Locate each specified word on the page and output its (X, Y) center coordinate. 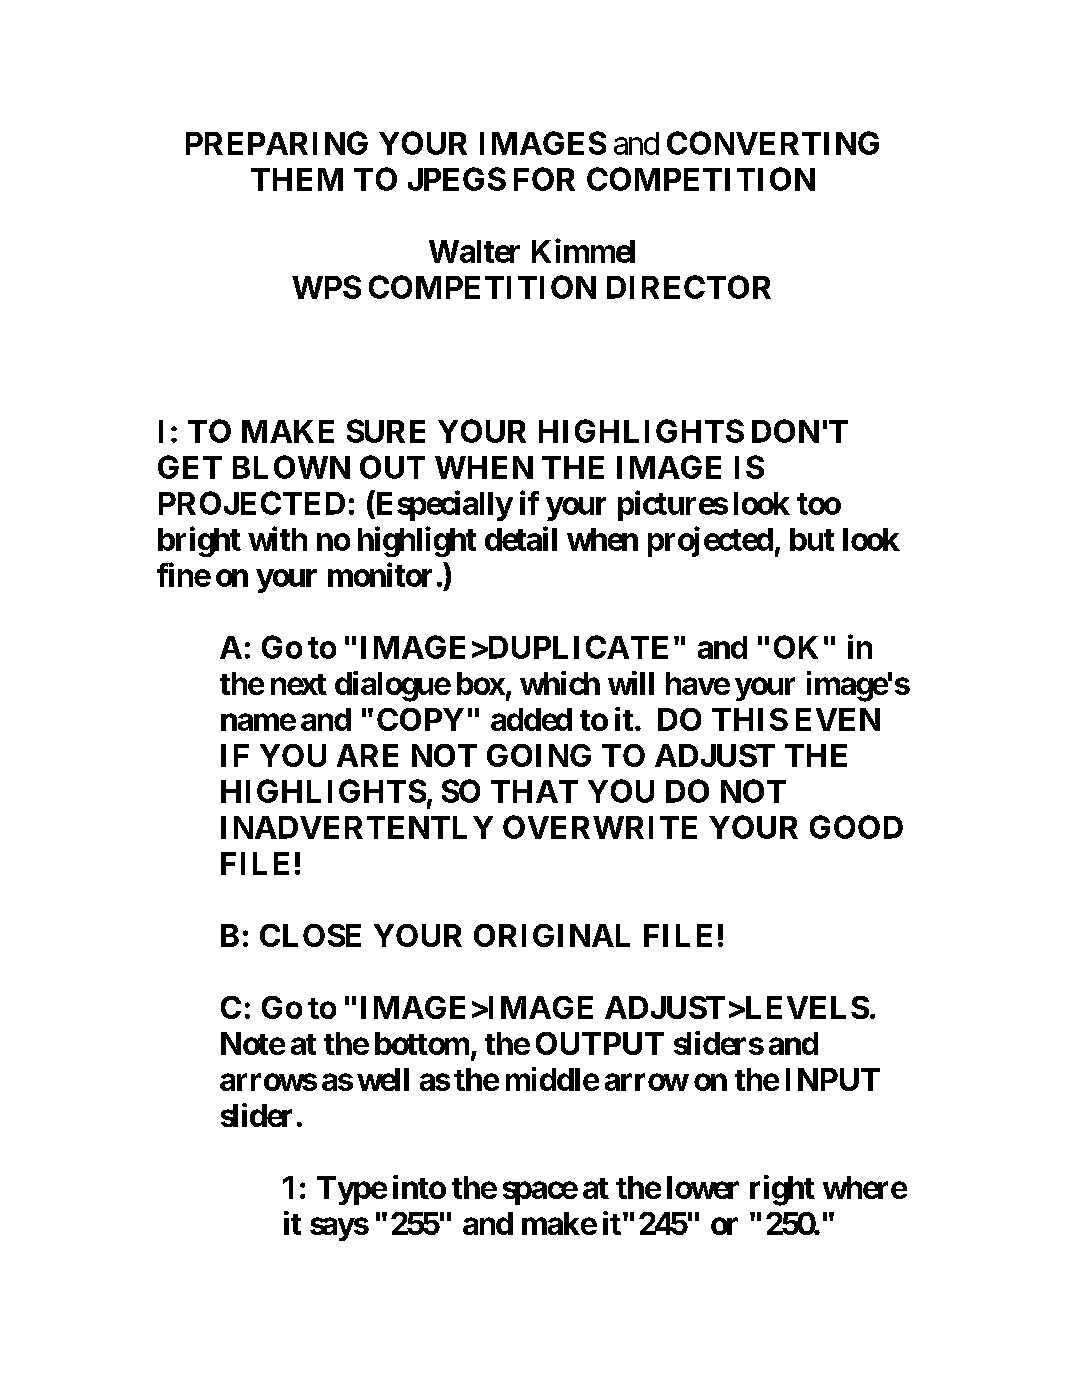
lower (703, 1187)
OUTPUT (600, 1043)
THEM (297, 179)
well (383, 1079)
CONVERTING (773, 143)
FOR (544, 179)
